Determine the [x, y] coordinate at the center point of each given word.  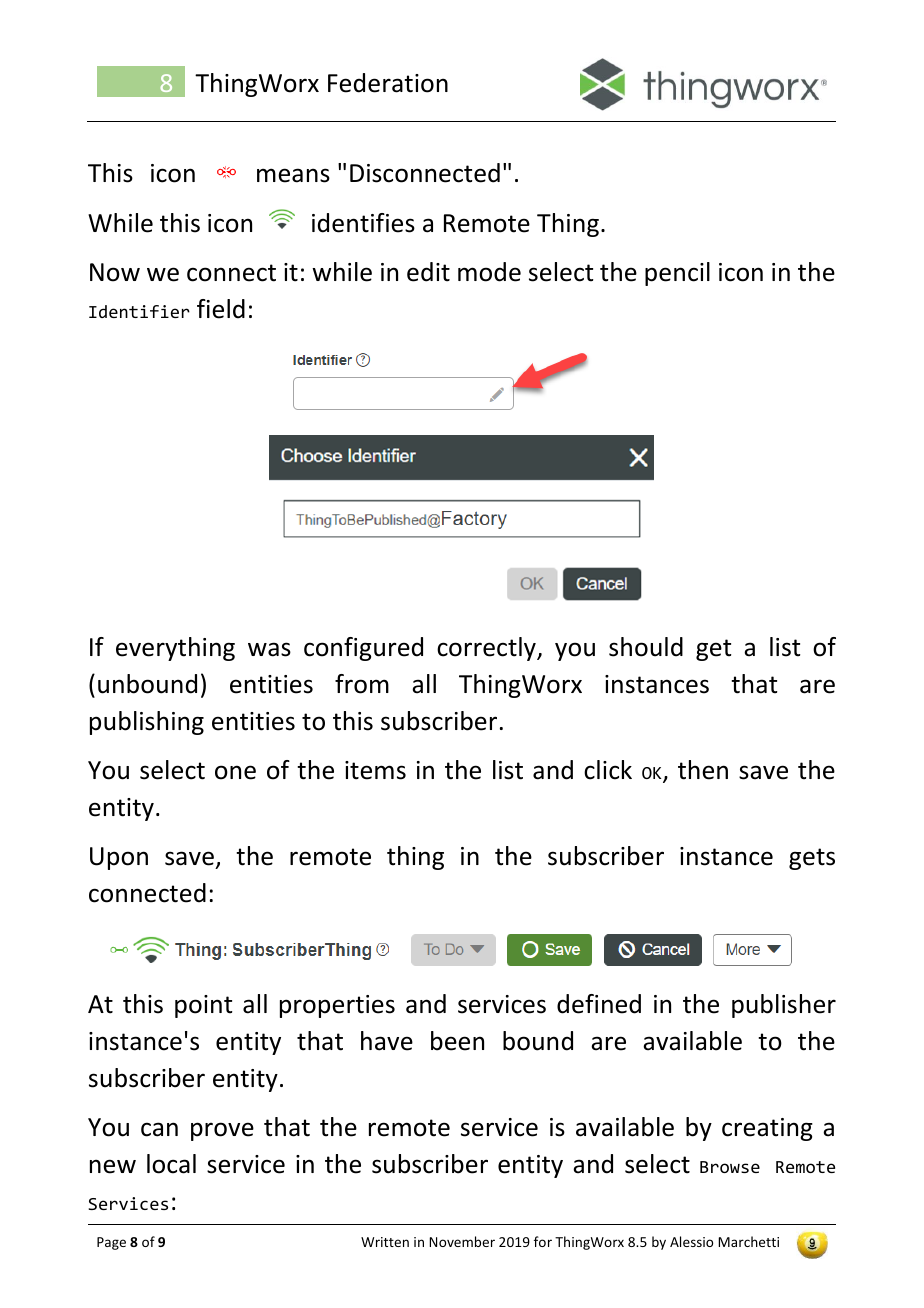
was [269, 649]
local [171, 1164]
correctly [487, 649]
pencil [677, 274]
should [646, 647]
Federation [388, 83]
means [293, 175]
